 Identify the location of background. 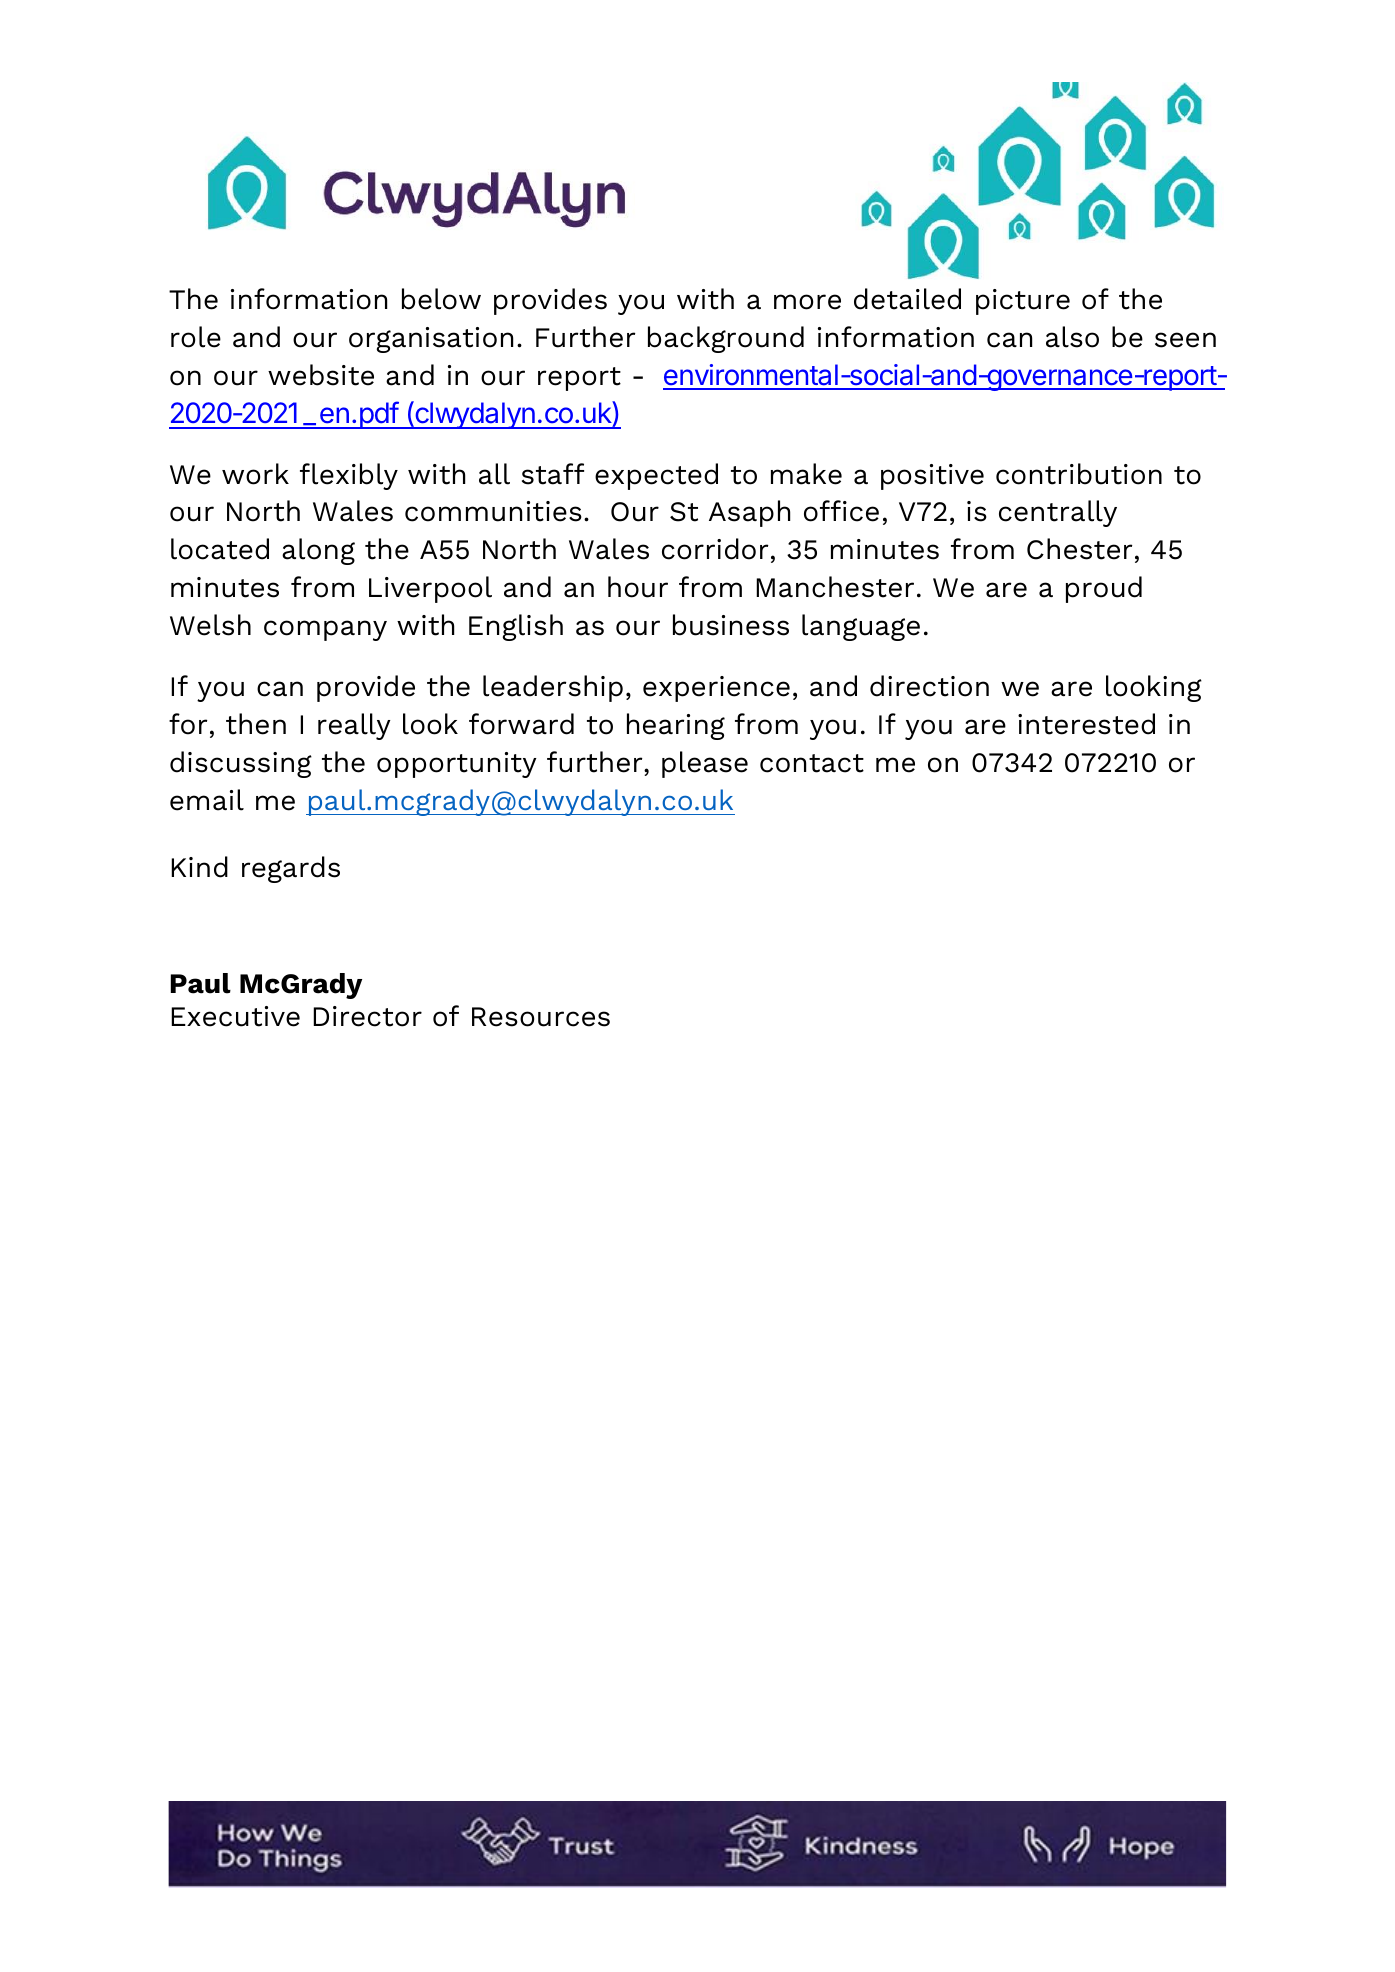
(726, 339).
